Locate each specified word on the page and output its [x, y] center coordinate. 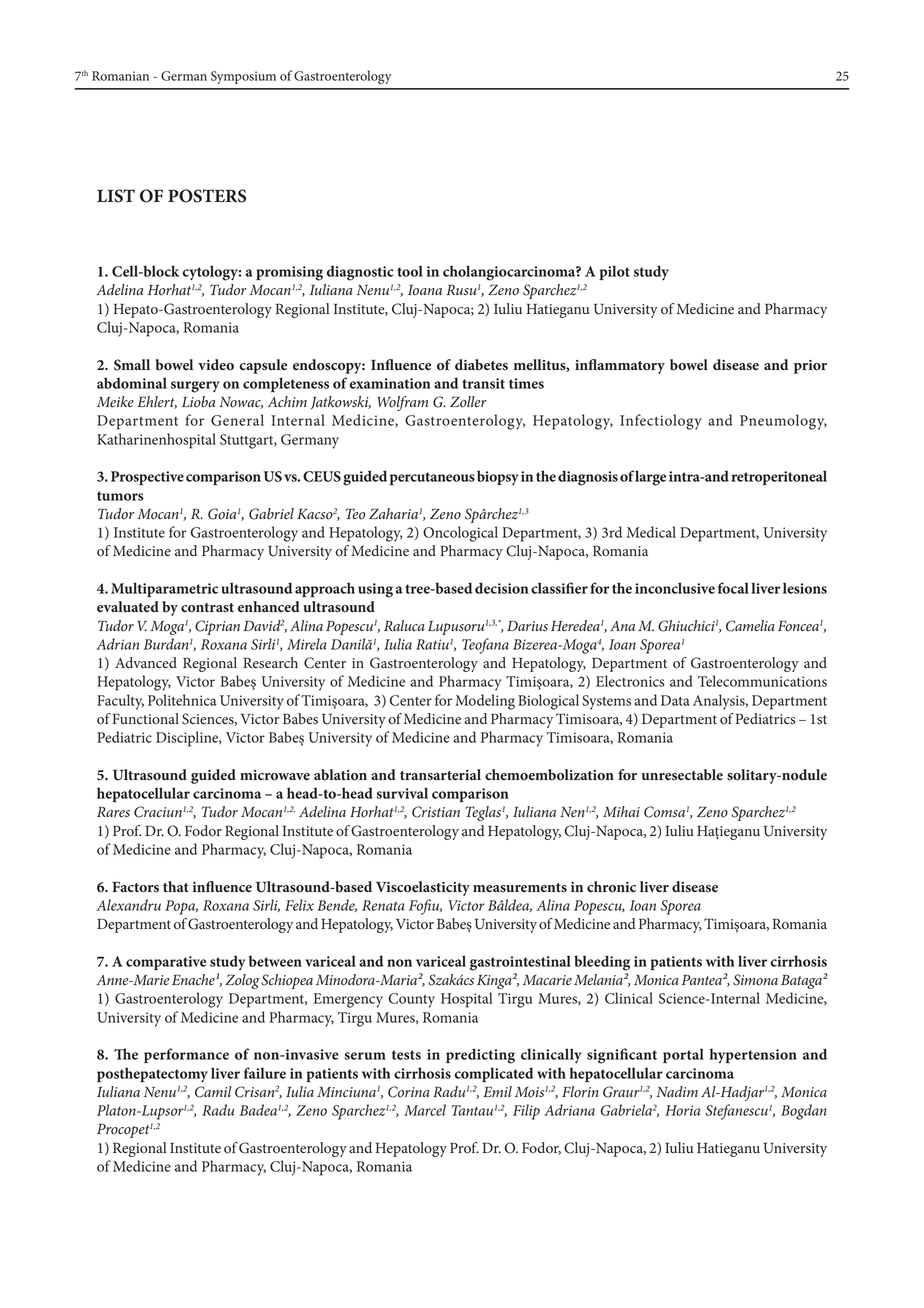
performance [186, 1055]
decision [502, 588]
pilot [614, 272]
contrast [207, 608]
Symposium [243, 77]
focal [733, 588]
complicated [493, 1074]
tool [410, 271]
